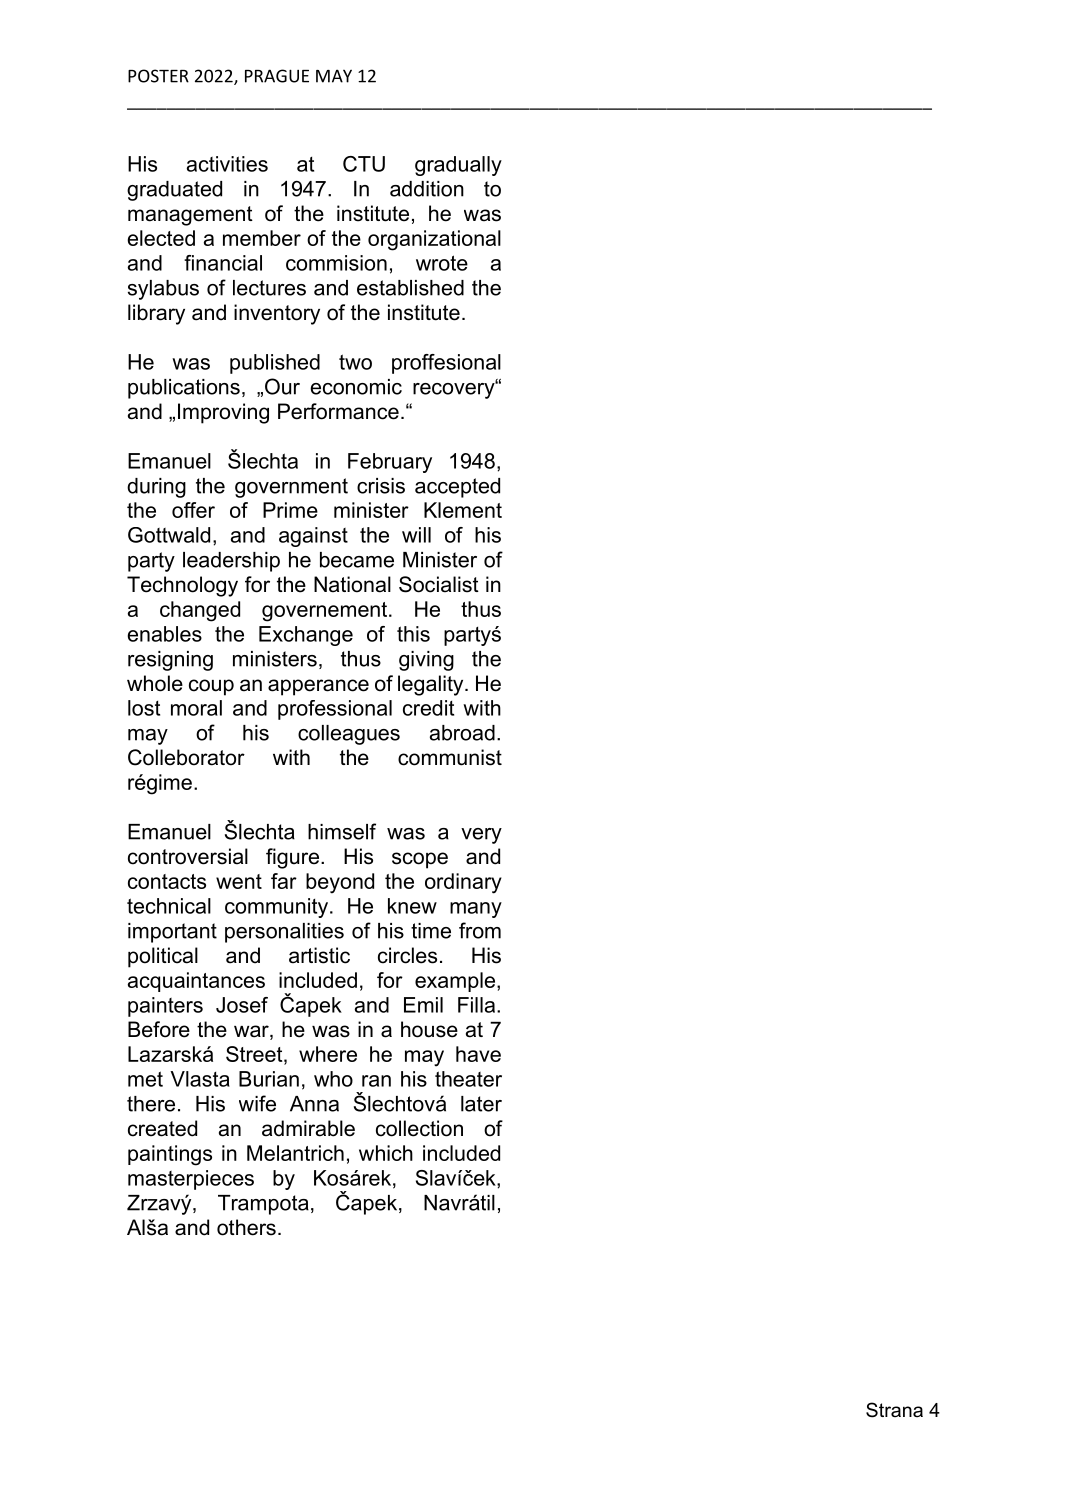 The width and height of the image is (1067, 1509). I want to click on Exchange, so click(306, 636).
